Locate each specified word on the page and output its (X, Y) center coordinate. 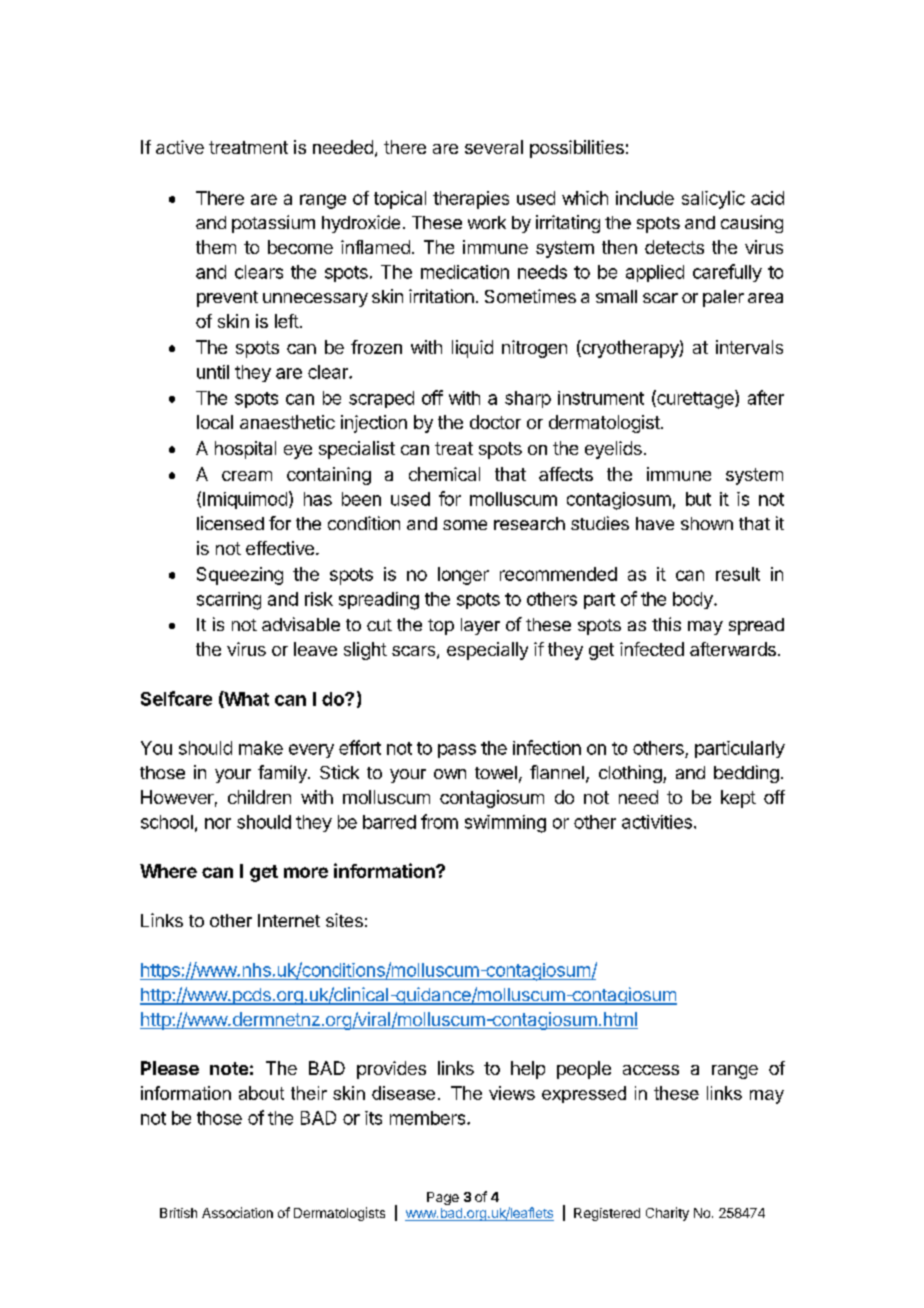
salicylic (713, 200)
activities (657, 822)
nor (218, 823)
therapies (471, 200)
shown (707, 523)
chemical (444, 474)
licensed (230, 523)
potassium (273, 224)
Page (443, 1198)
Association (237, 1212)
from (439, 821)
